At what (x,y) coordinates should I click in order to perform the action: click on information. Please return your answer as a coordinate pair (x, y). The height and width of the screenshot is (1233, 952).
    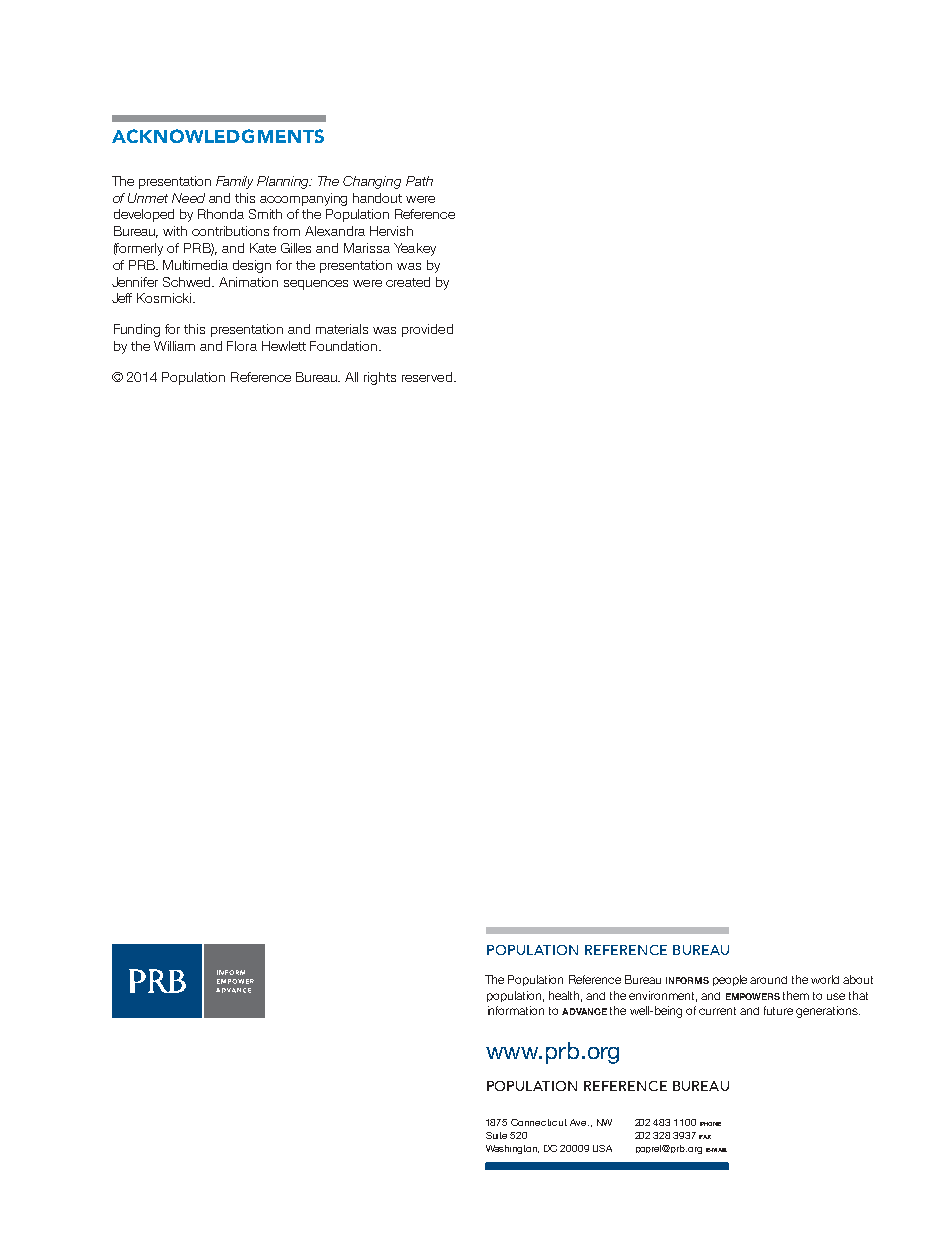
    Looking at the image, I should click on (516, 1010).
